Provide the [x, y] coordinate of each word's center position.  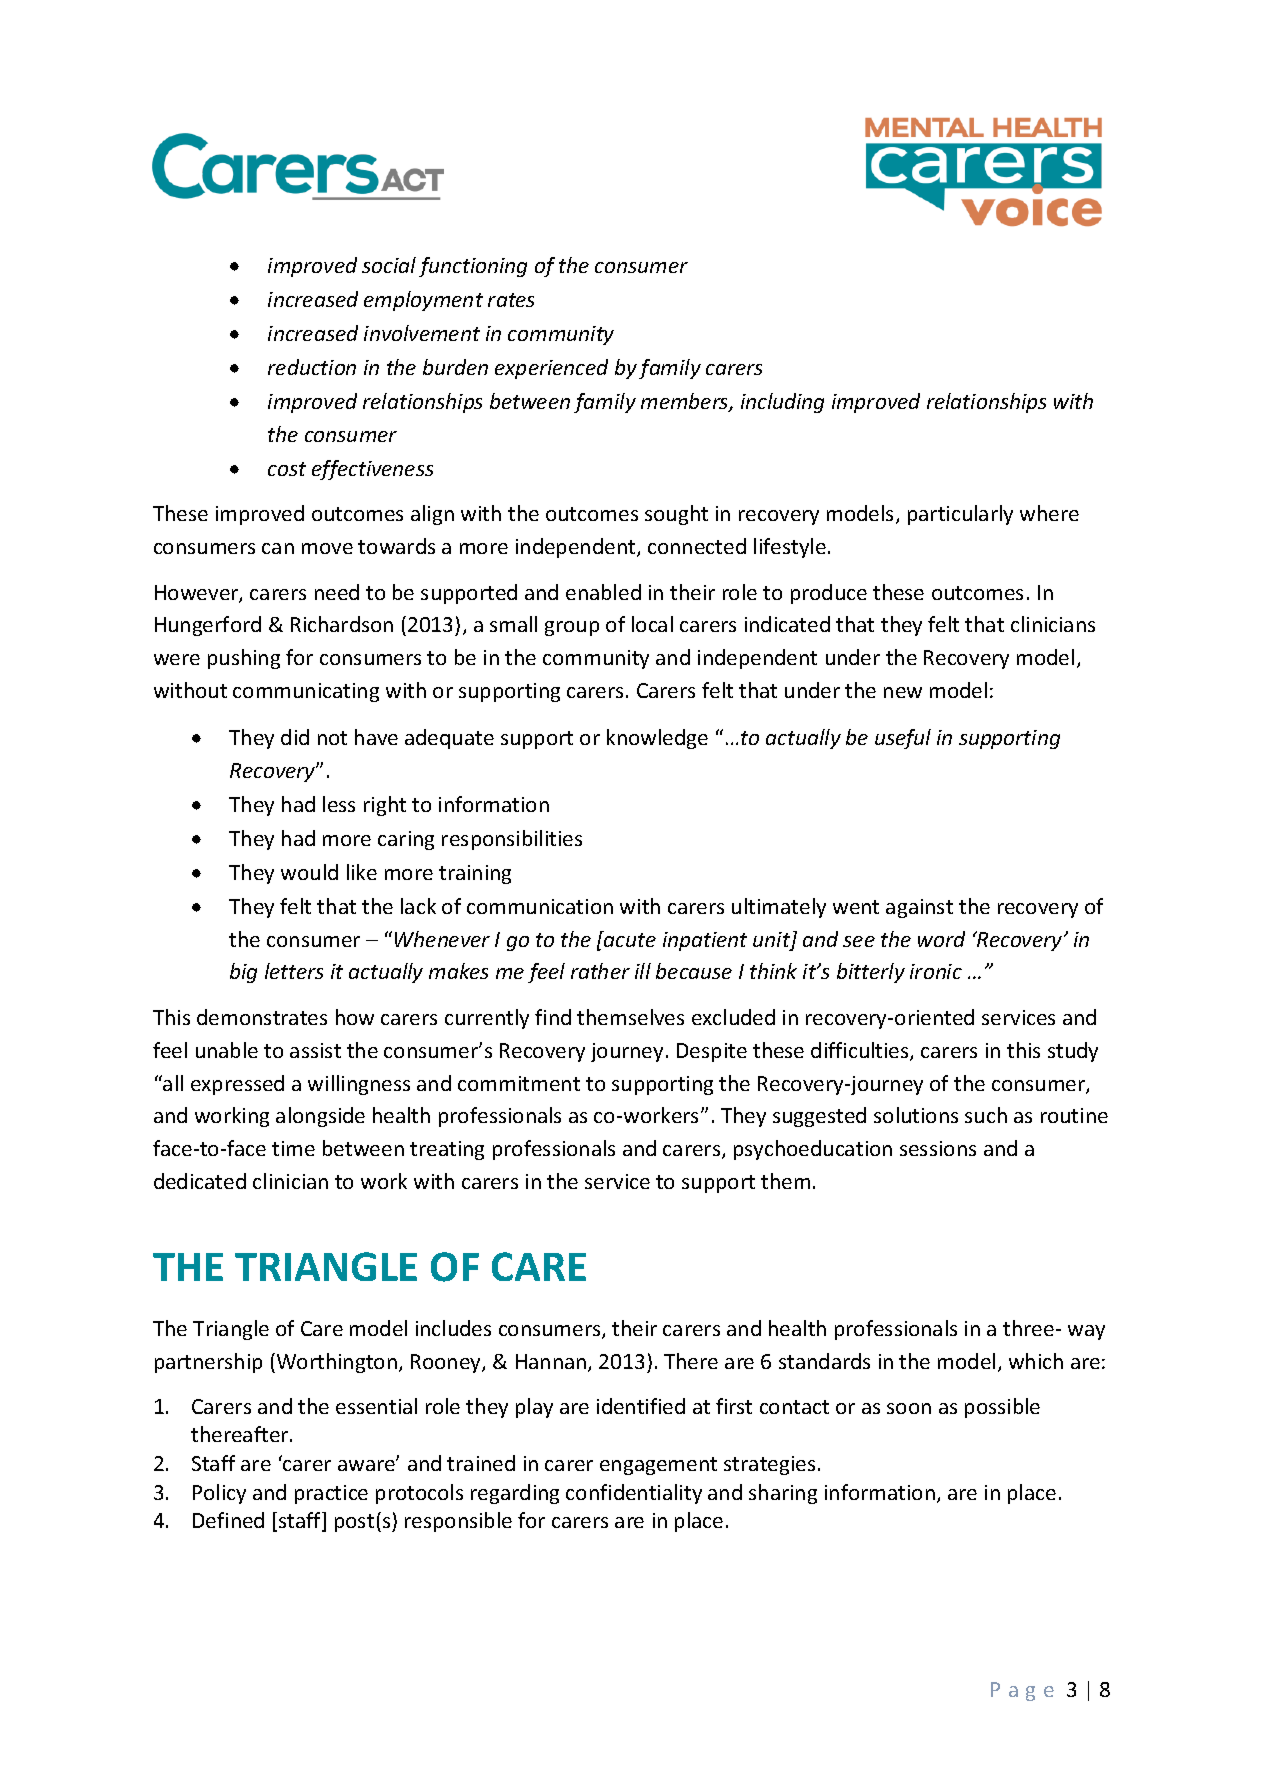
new [903, 692]
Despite [712, 1052]
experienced [551, 369]
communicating [306, 692]
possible [1002, 1408]
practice [331, 1494]
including [782, 403]
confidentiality [634, 1494]
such [986, 1115]
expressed [237, 1085]
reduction [312, 367]
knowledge [657, 739]
